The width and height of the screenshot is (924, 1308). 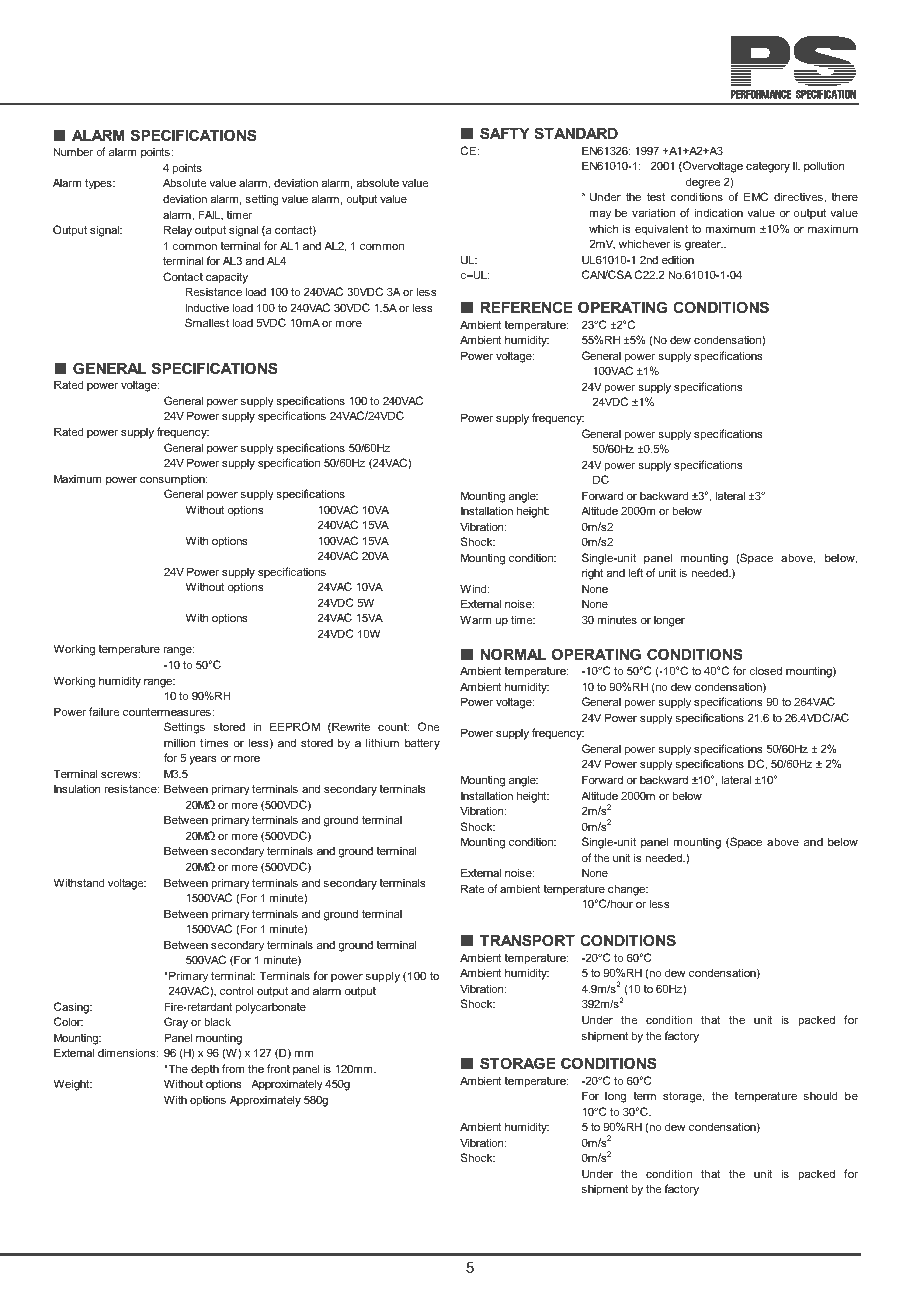 What do you see at coordinates (820, 1095) in the screenshot?
I see `should` at bounding box center [820, 1095].
